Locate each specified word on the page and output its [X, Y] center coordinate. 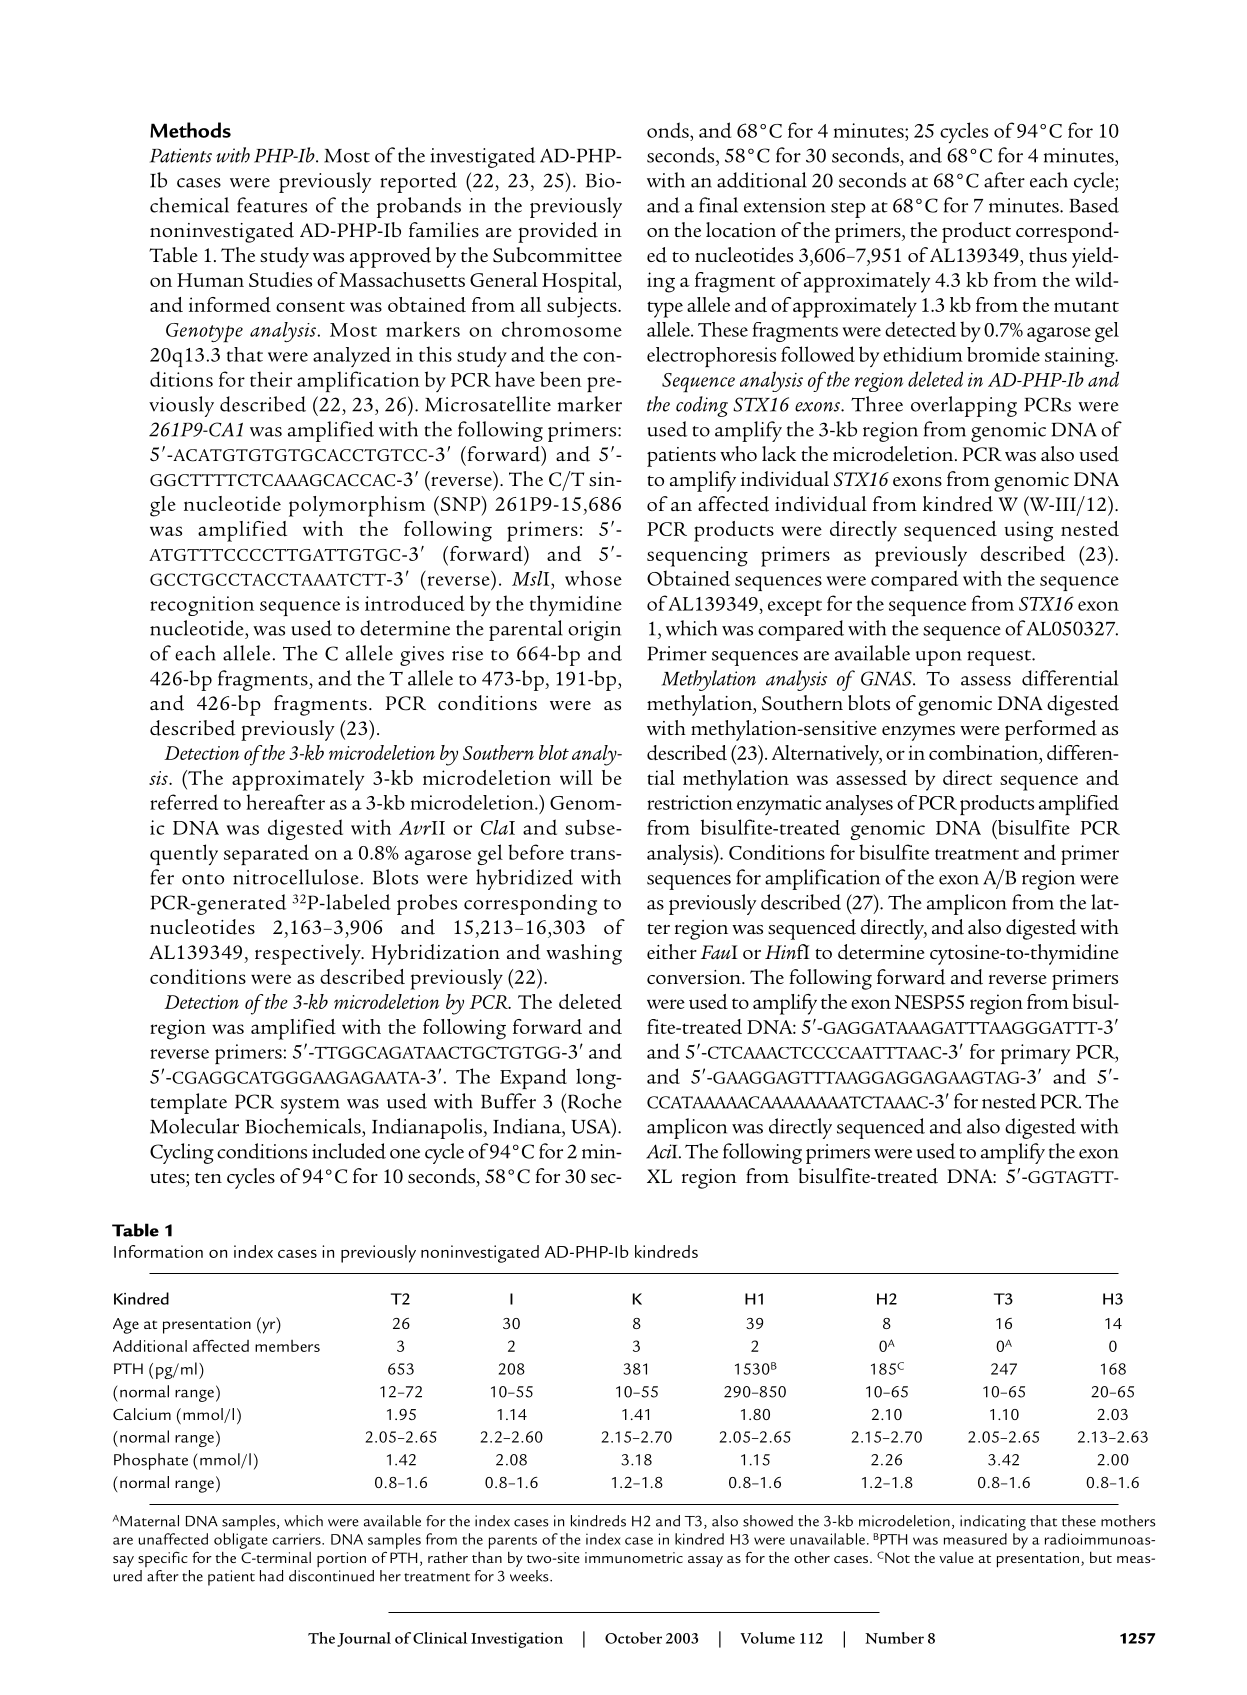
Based [1094, 205]
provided [558, 232]
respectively [309, 954]
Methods [190, 130]
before [536, 852]
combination [985, 752]
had [271, 1576]
